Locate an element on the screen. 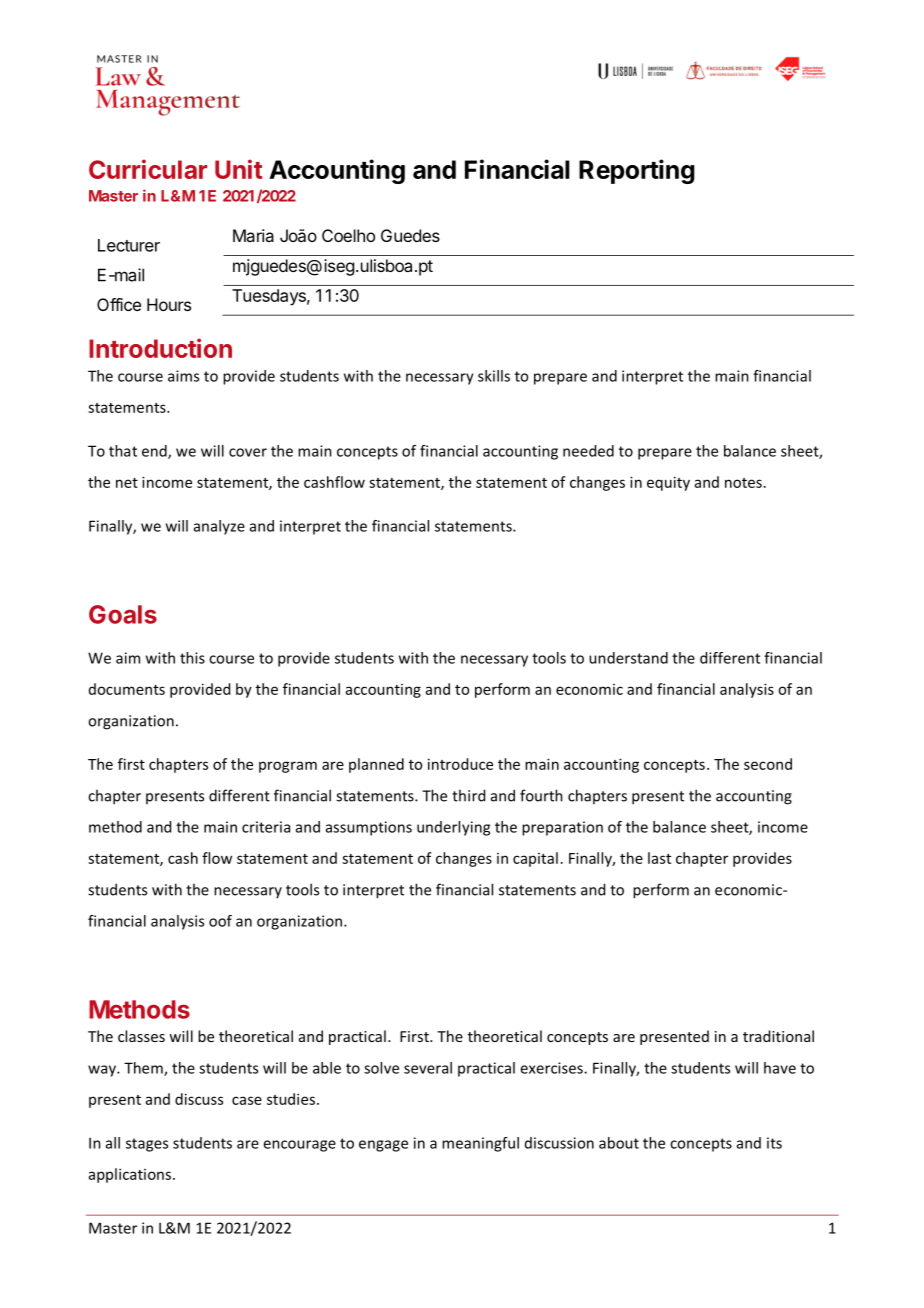 The width and height of the screenshot is (924, 1308). Curricular is located at coordinates (148, 169).
